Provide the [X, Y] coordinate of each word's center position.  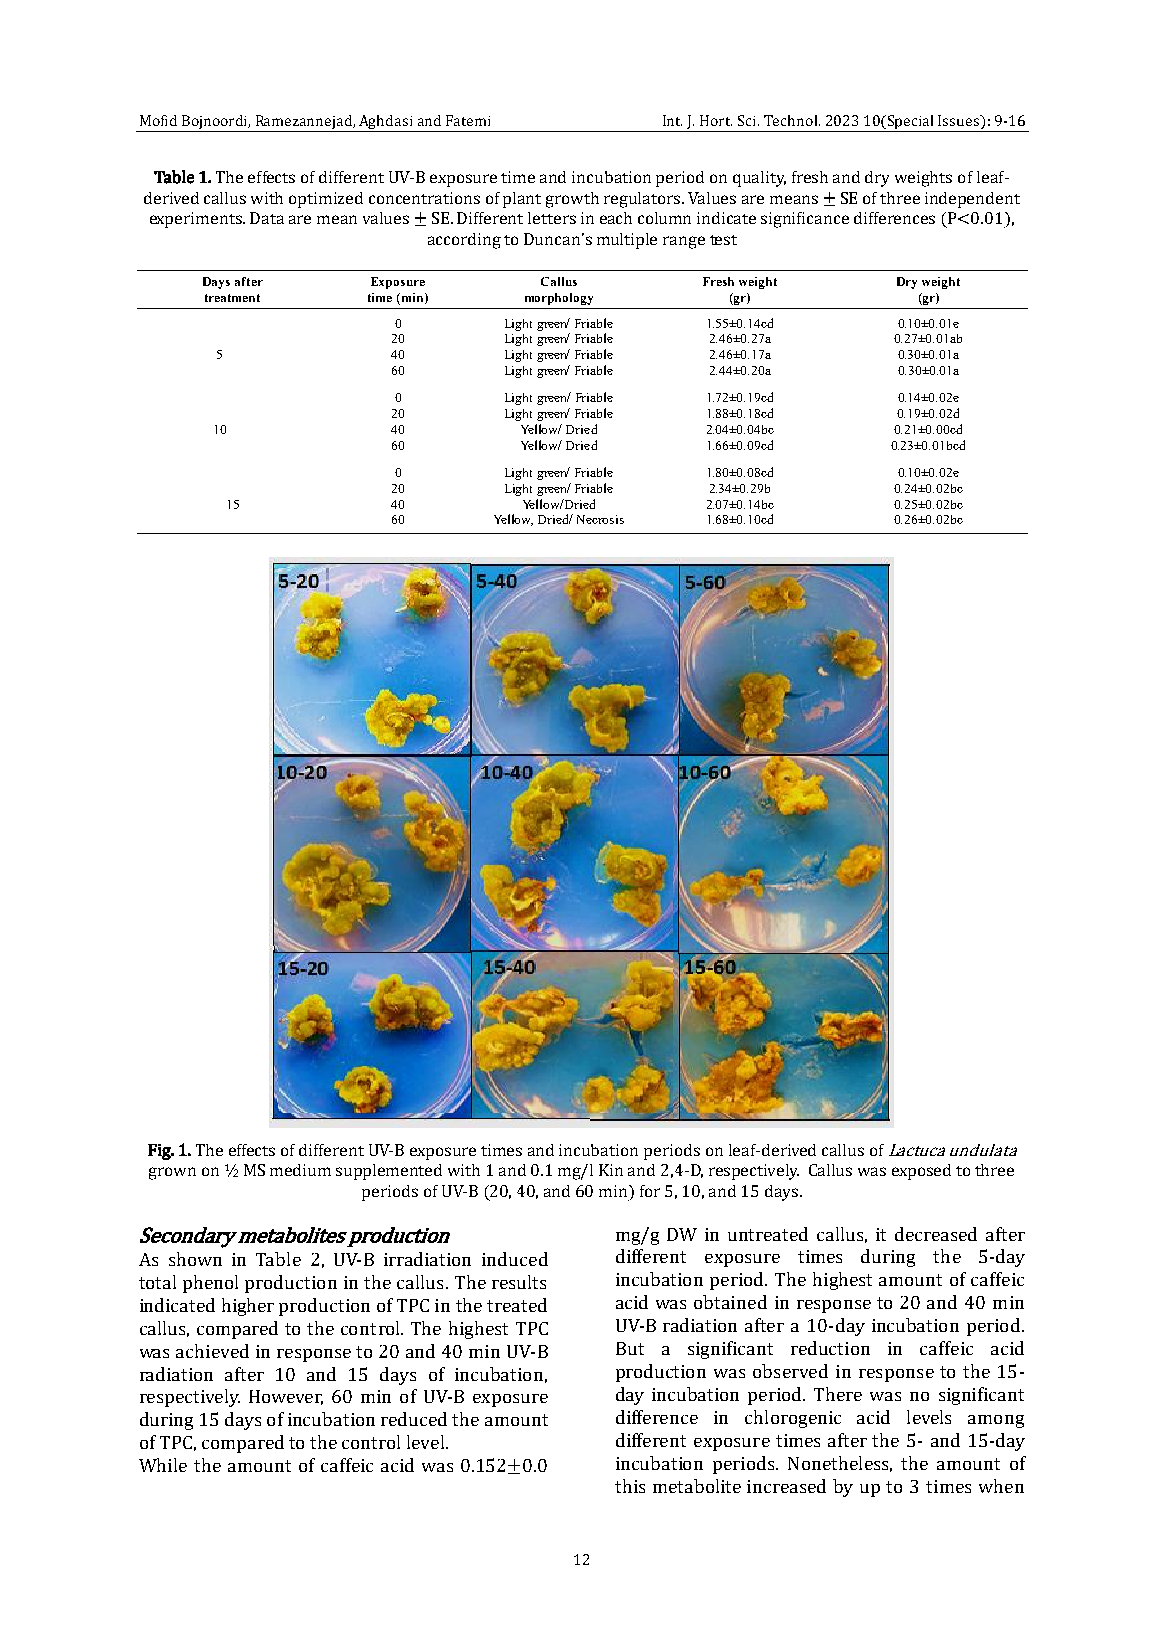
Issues [960, 120]
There [838, 1394]
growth [572, 200]
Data [267, 218]
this [630, 1486]
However [286, 1397]
